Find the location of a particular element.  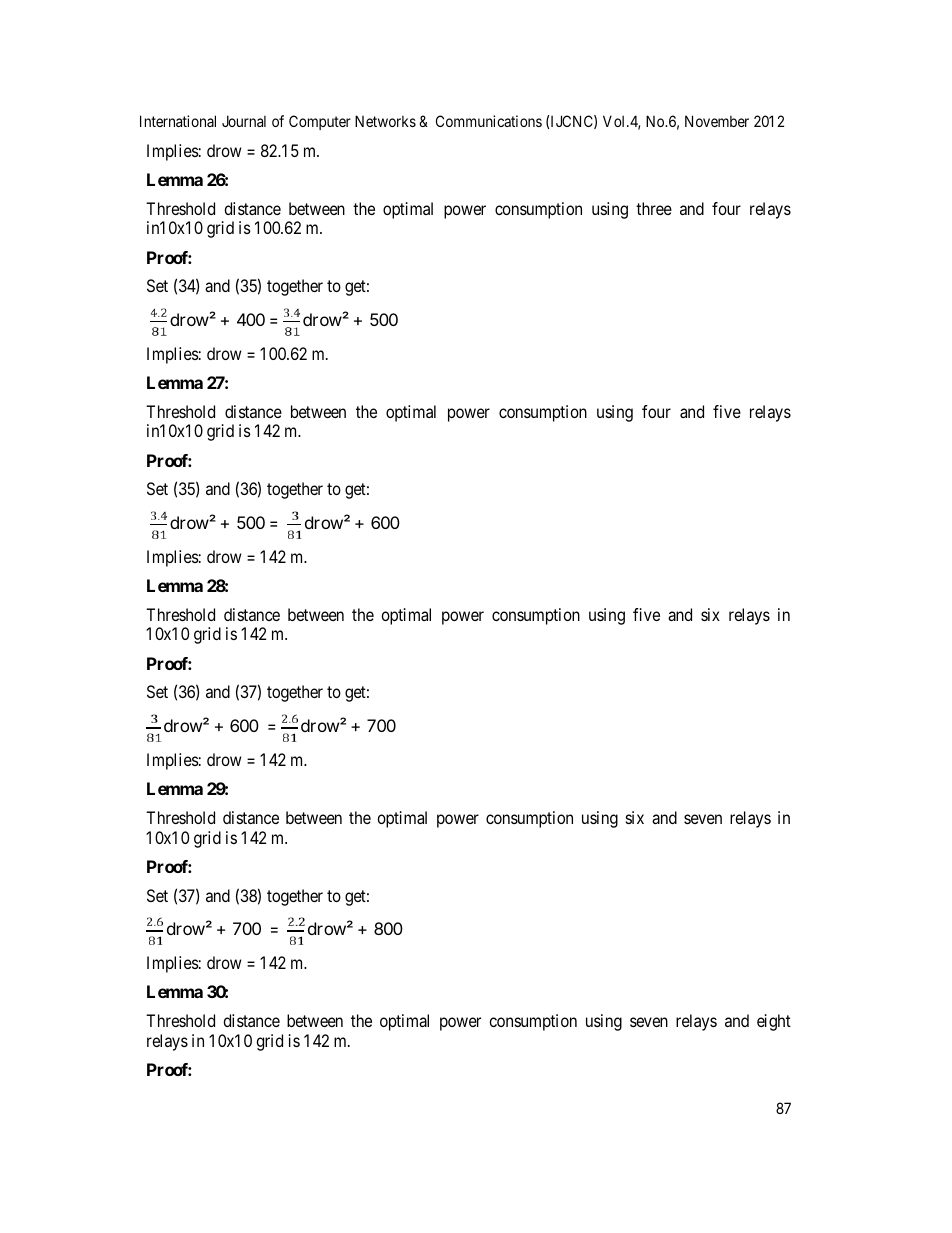

November is located at coordinates (717, 121).
